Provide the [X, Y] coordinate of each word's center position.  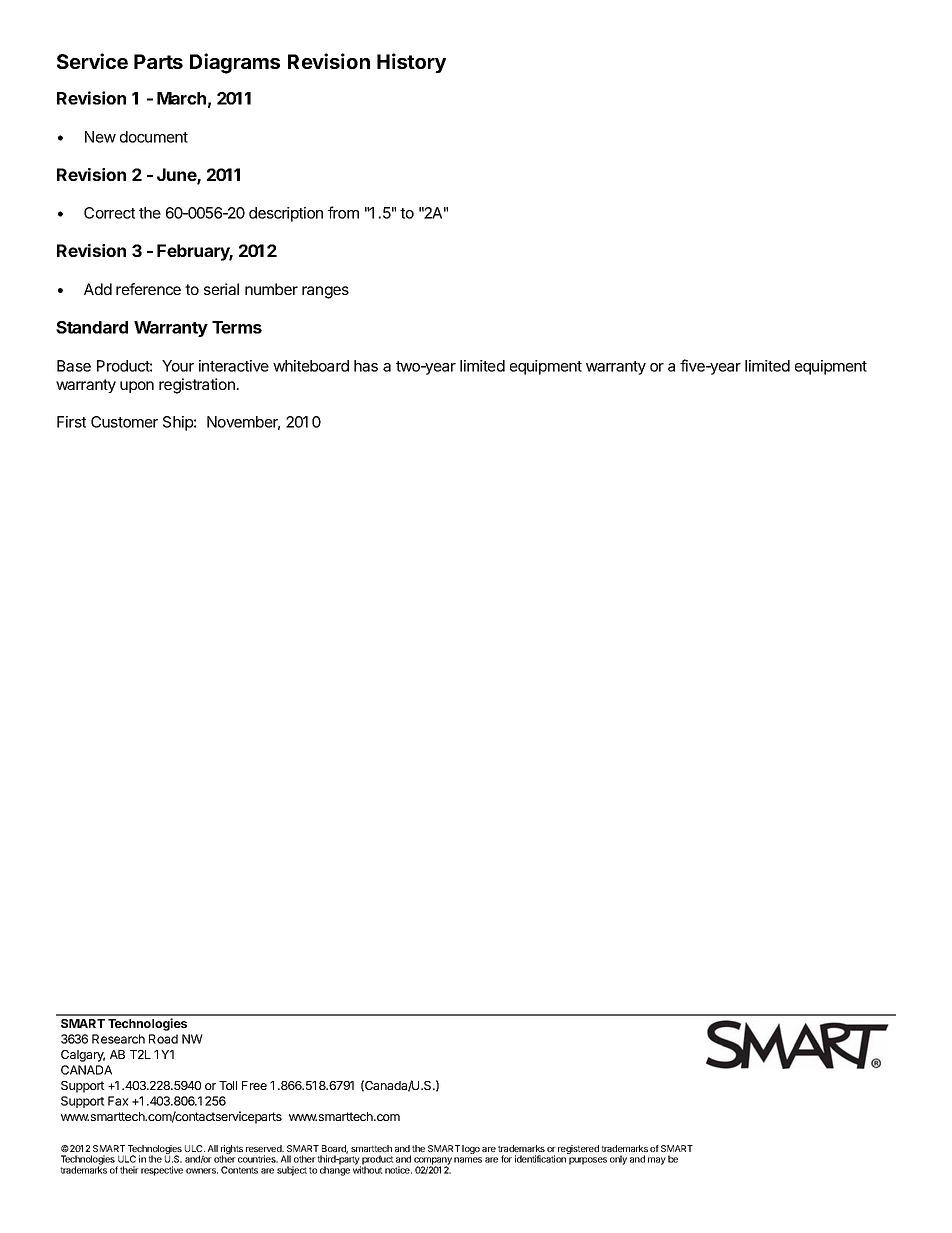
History [411, 63]
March [181, 98]
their [129, 1170]
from [343, 212]
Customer [124, 422]
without [368, 1170]
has [366, 366]
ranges [325, 292]
